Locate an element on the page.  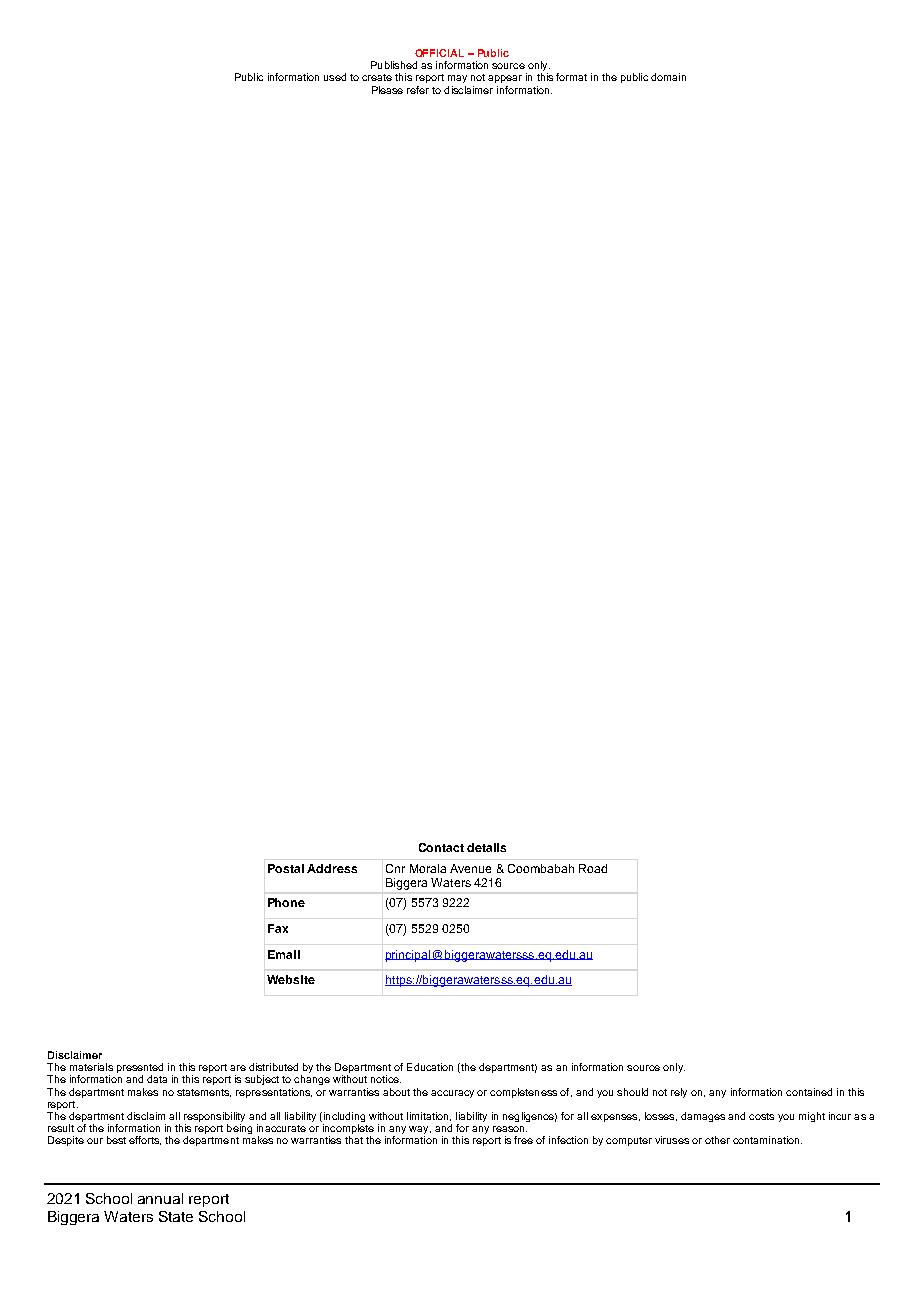
may is located at coordinates (457, 79).
